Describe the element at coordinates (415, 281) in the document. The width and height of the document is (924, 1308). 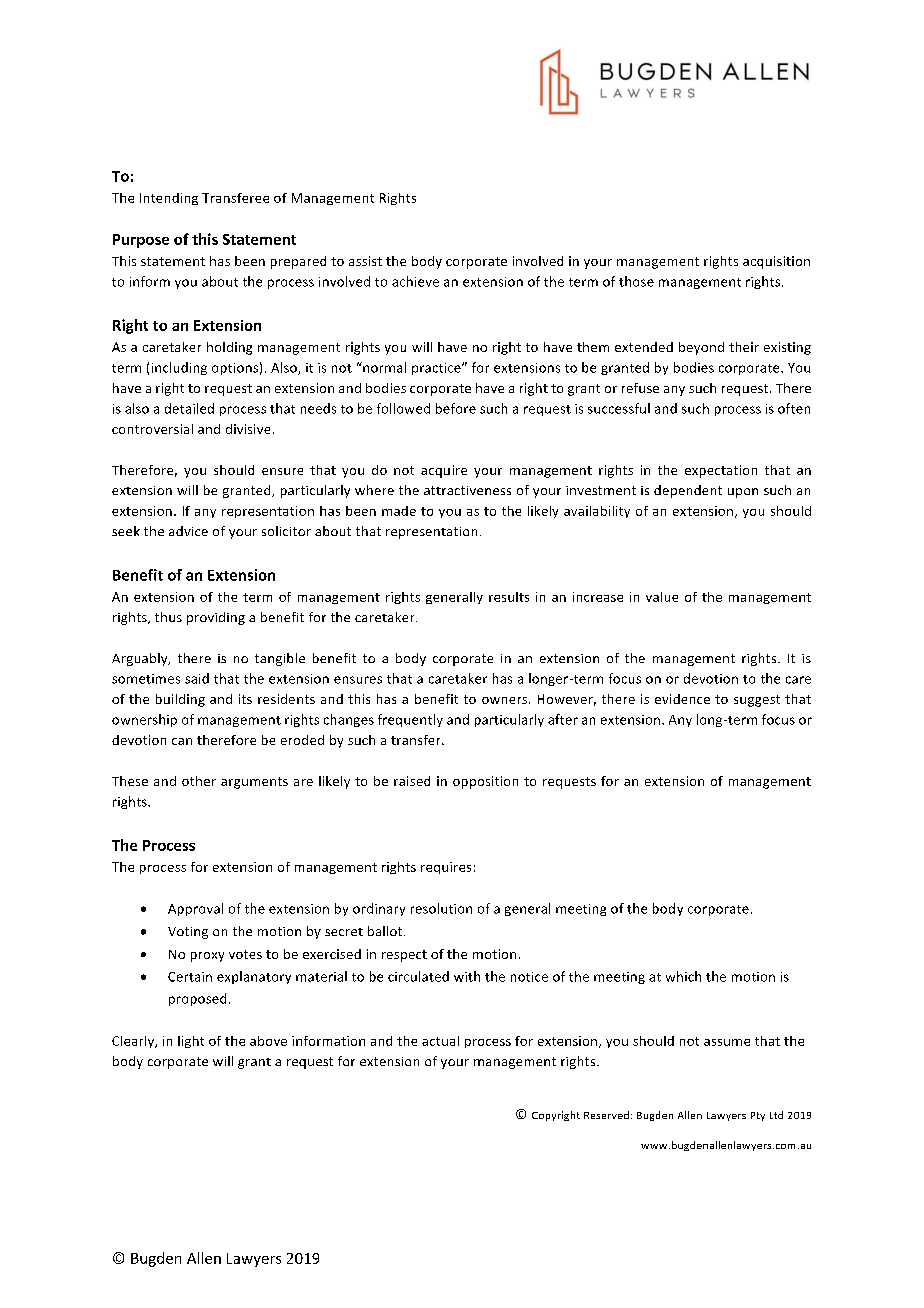
I see `achieve` at that location.
